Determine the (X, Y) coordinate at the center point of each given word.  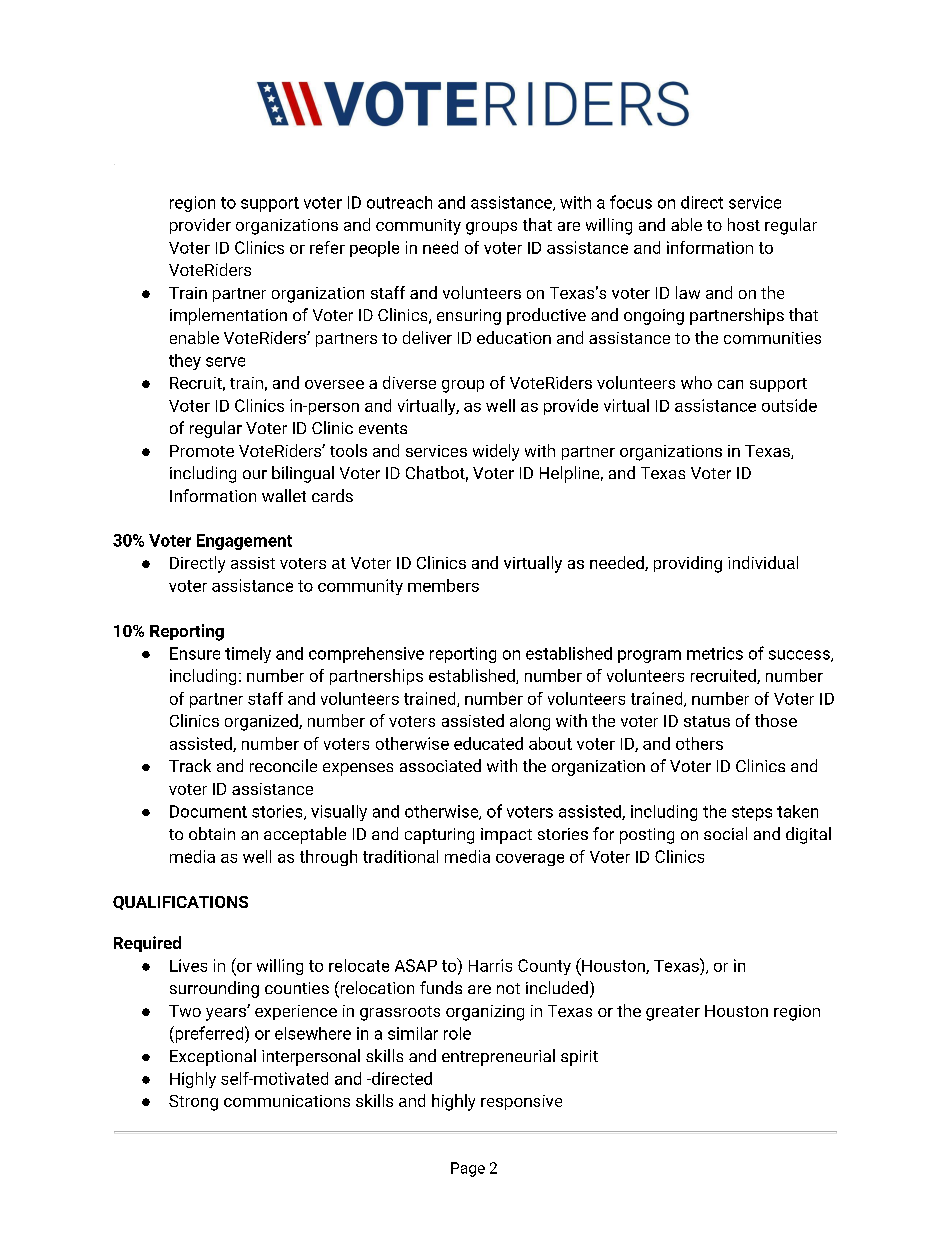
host (744, 224)
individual (763, 562)
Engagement (244, 542)
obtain (212, 833)
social (725, 833)
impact (506, 836)
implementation (228, 316)
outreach (399, 202)
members (443, 585)
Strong (193, 1103)
